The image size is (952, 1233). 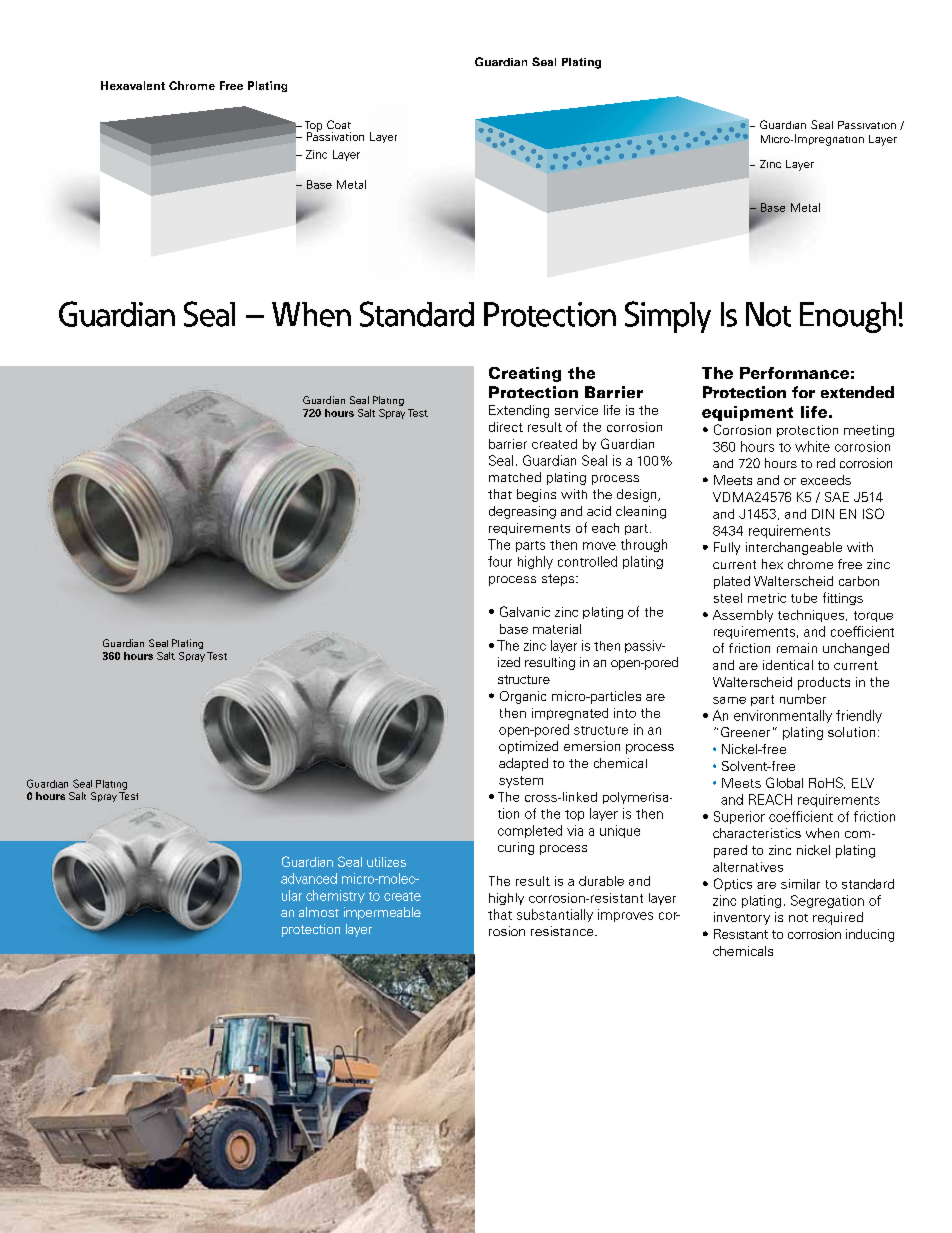 What do you see at coordinates (506, 427) in the screenshot?
I see `direct` at bounding box center [506, 427].
